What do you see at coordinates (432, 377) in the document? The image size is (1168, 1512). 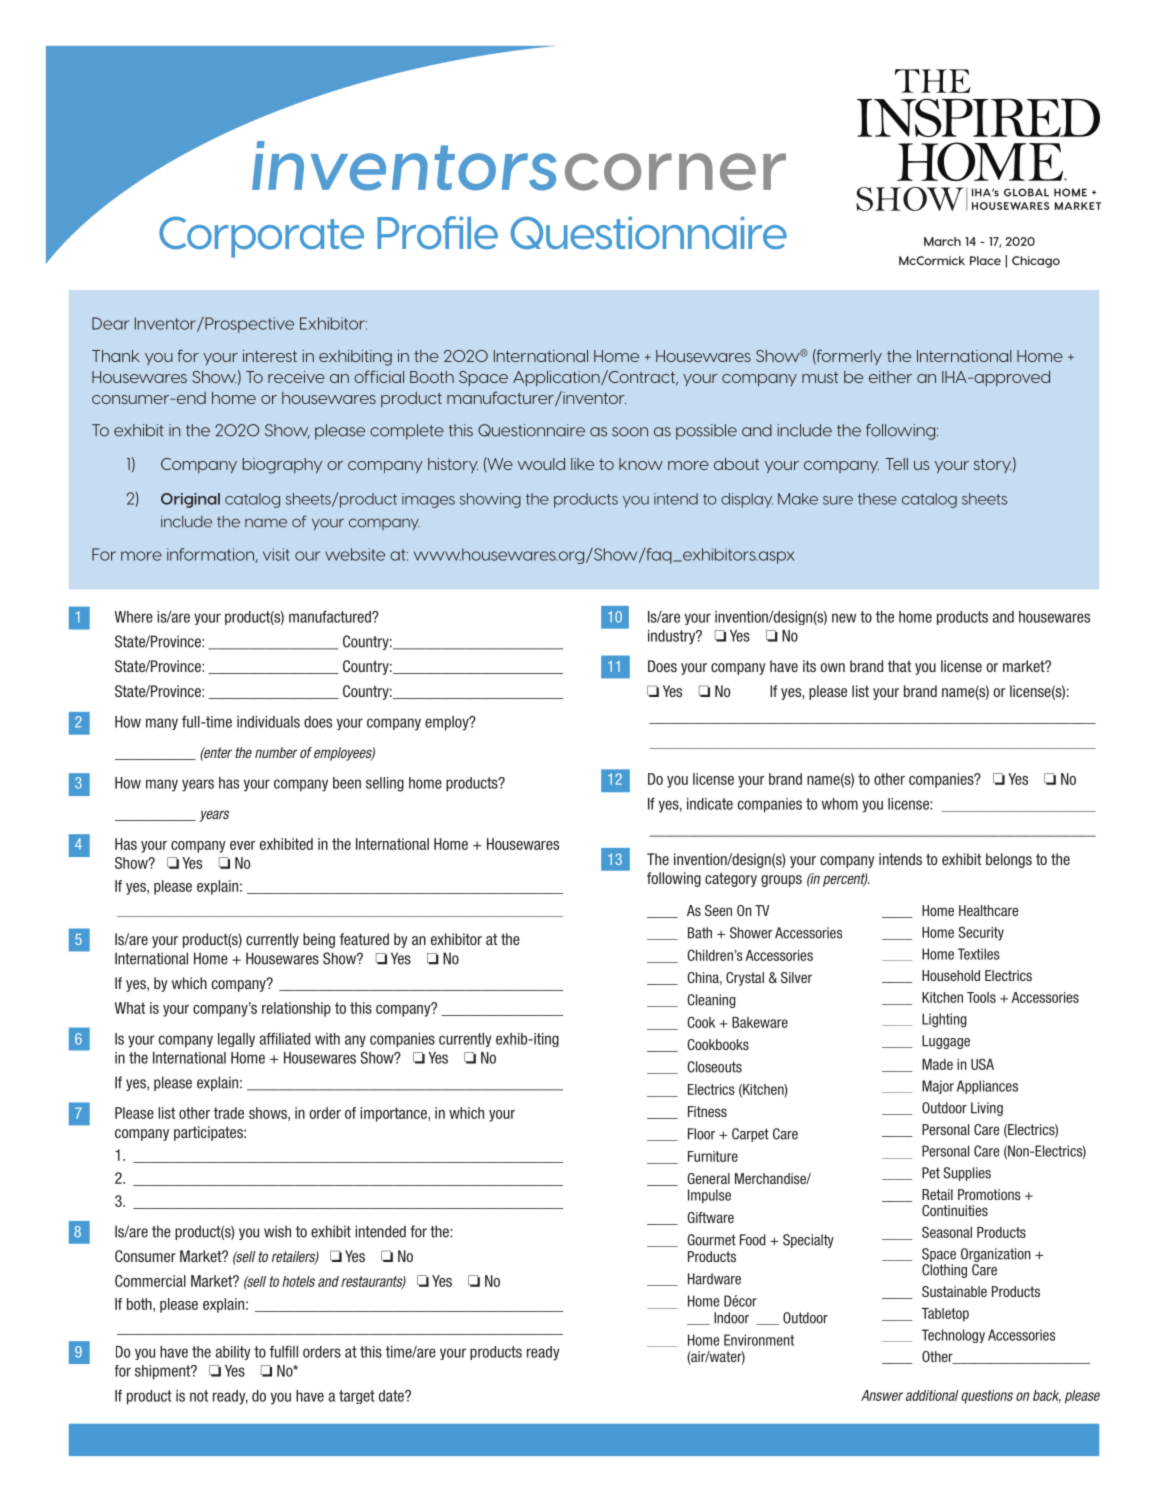 I see `Booth` at bounding box center [432, 377].
